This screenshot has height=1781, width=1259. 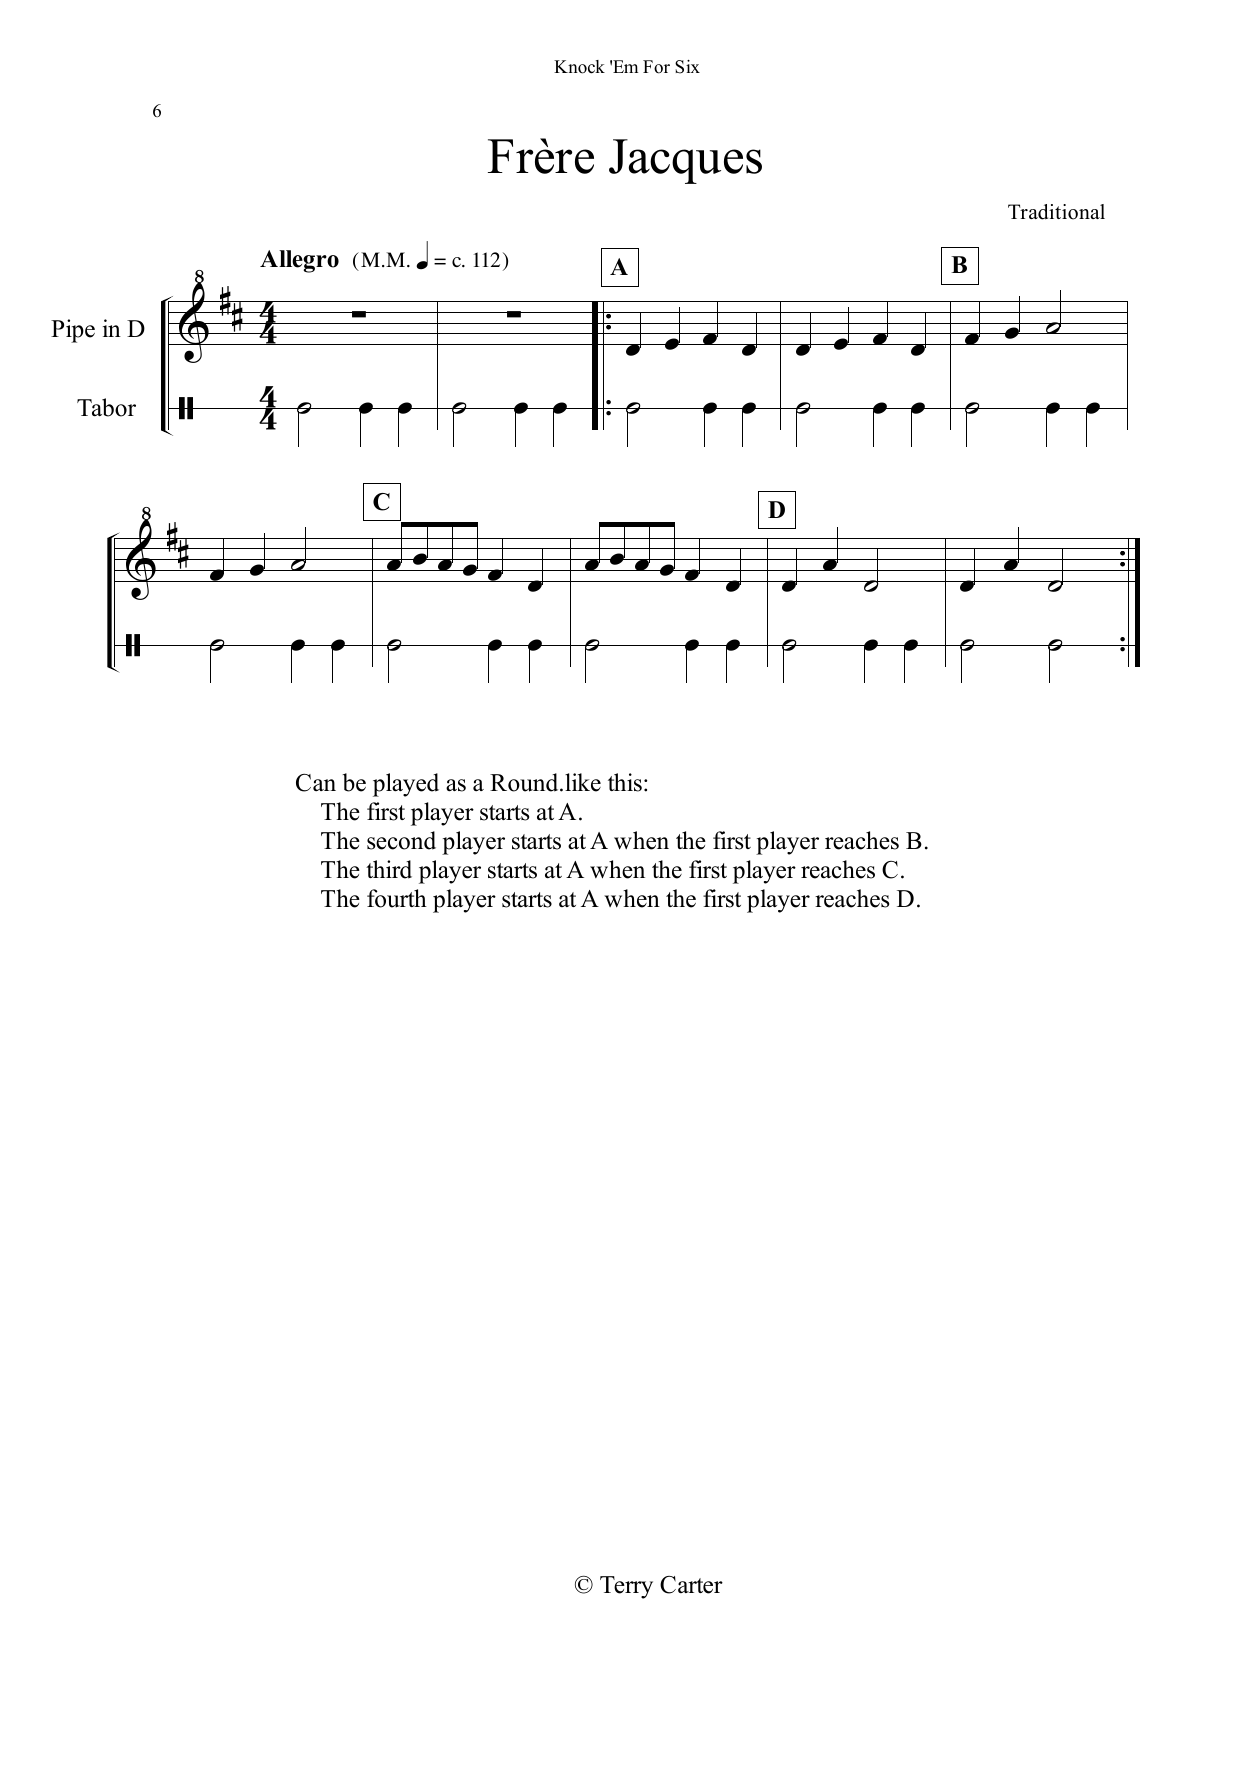 I want to click on played, so click(x=406, y=785).
